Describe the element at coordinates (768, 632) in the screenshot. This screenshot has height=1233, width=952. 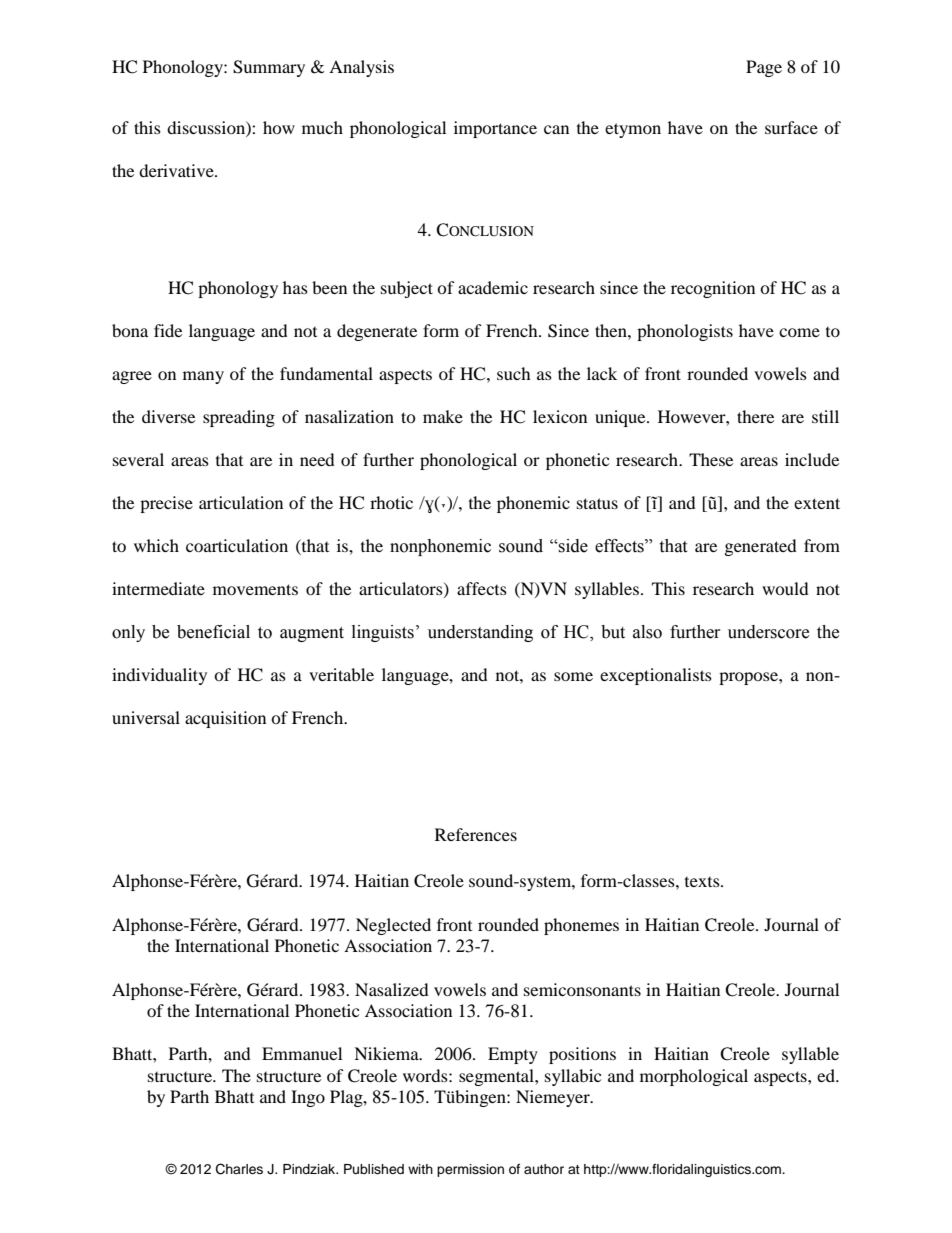
I see `underscore` at that location.
